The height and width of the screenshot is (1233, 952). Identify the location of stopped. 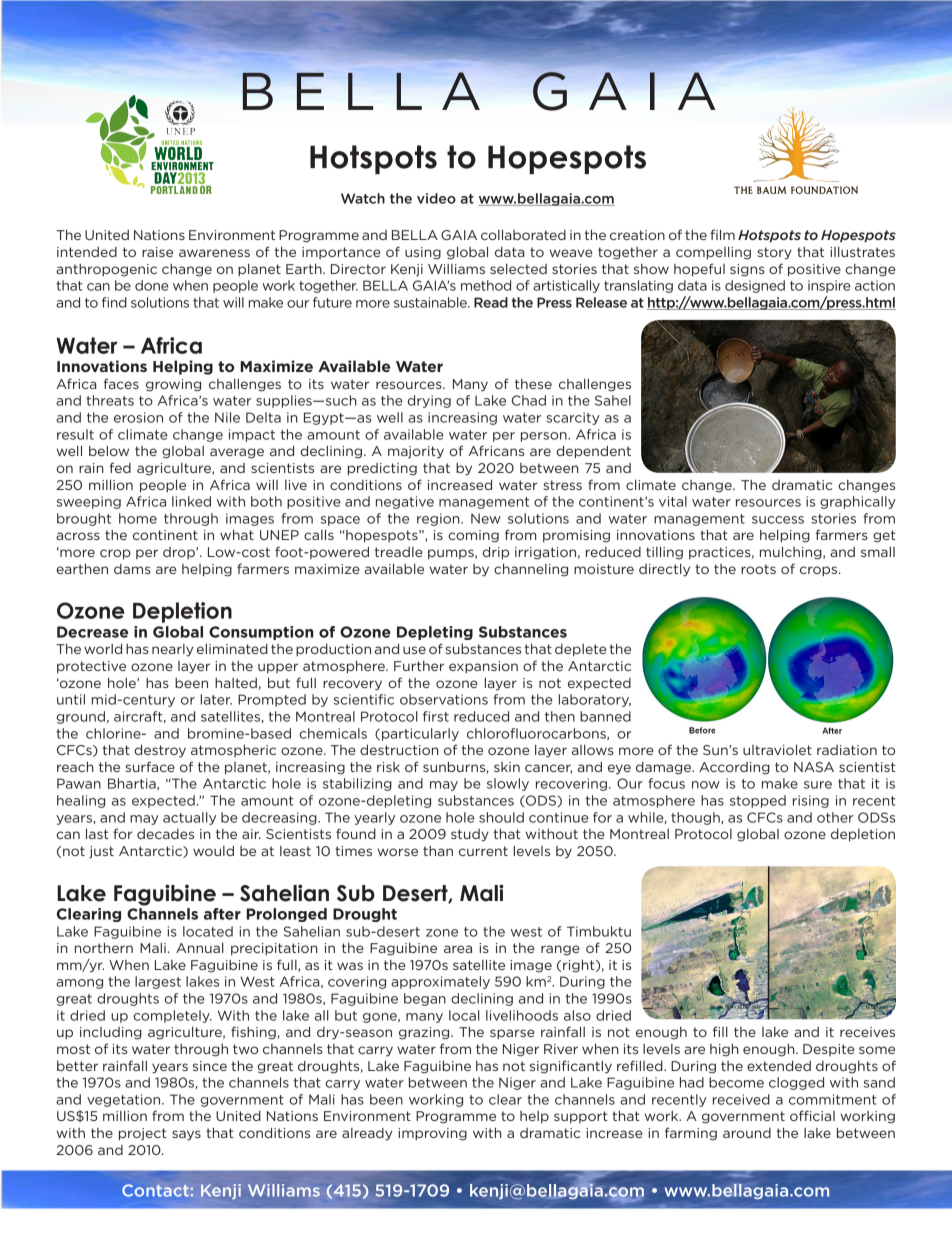
(758, 801).
